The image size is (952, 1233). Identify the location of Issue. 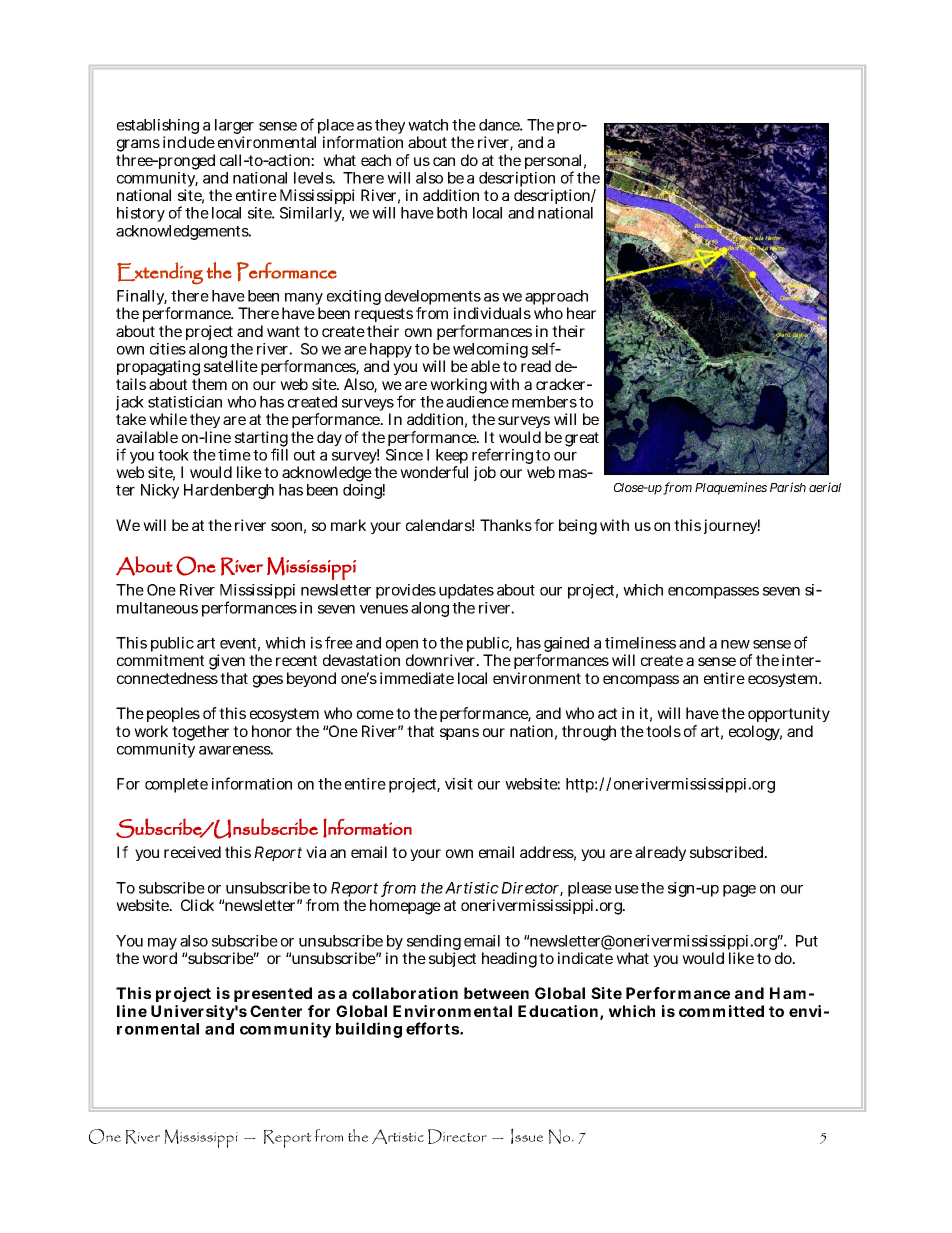
(527, 1136).
